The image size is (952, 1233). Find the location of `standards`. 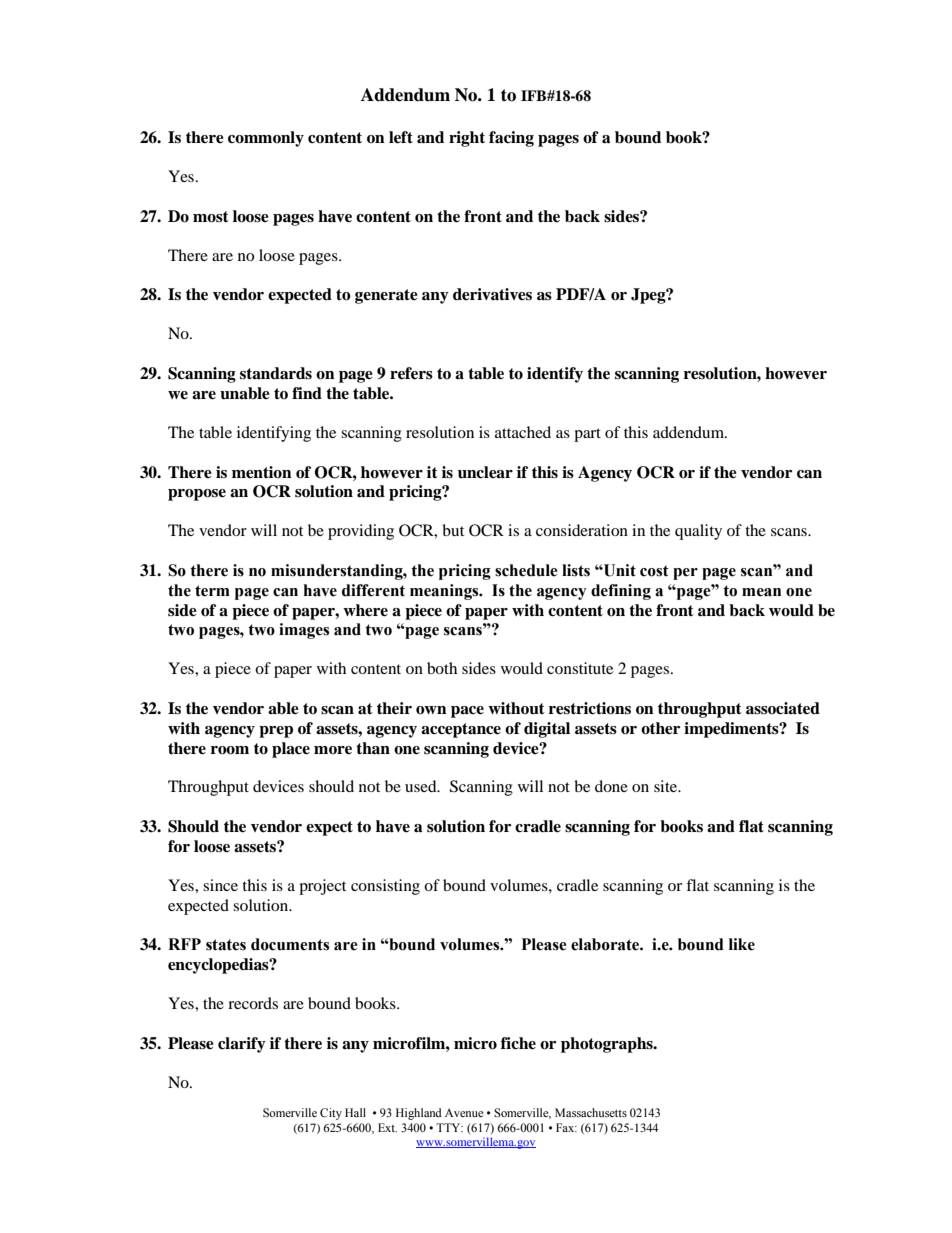

standards is located at coordinates (276, 373).
